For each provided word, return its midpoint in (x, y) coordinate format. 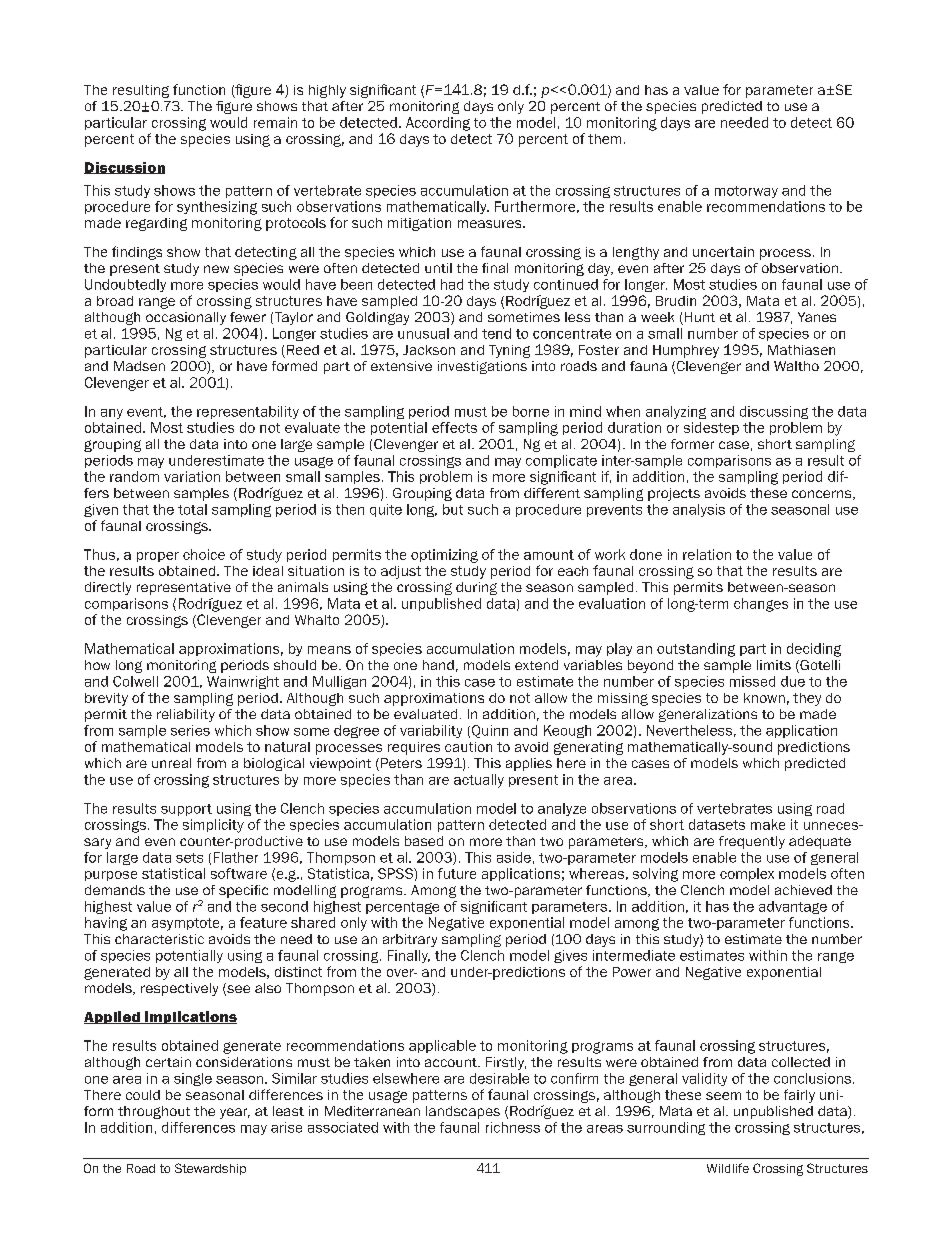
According (438, 124)
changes (761, 605)
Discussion (124, 168)
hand (438, 665)
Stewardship (210, 1169)
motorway (746, 192)
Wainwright (243, 682)
